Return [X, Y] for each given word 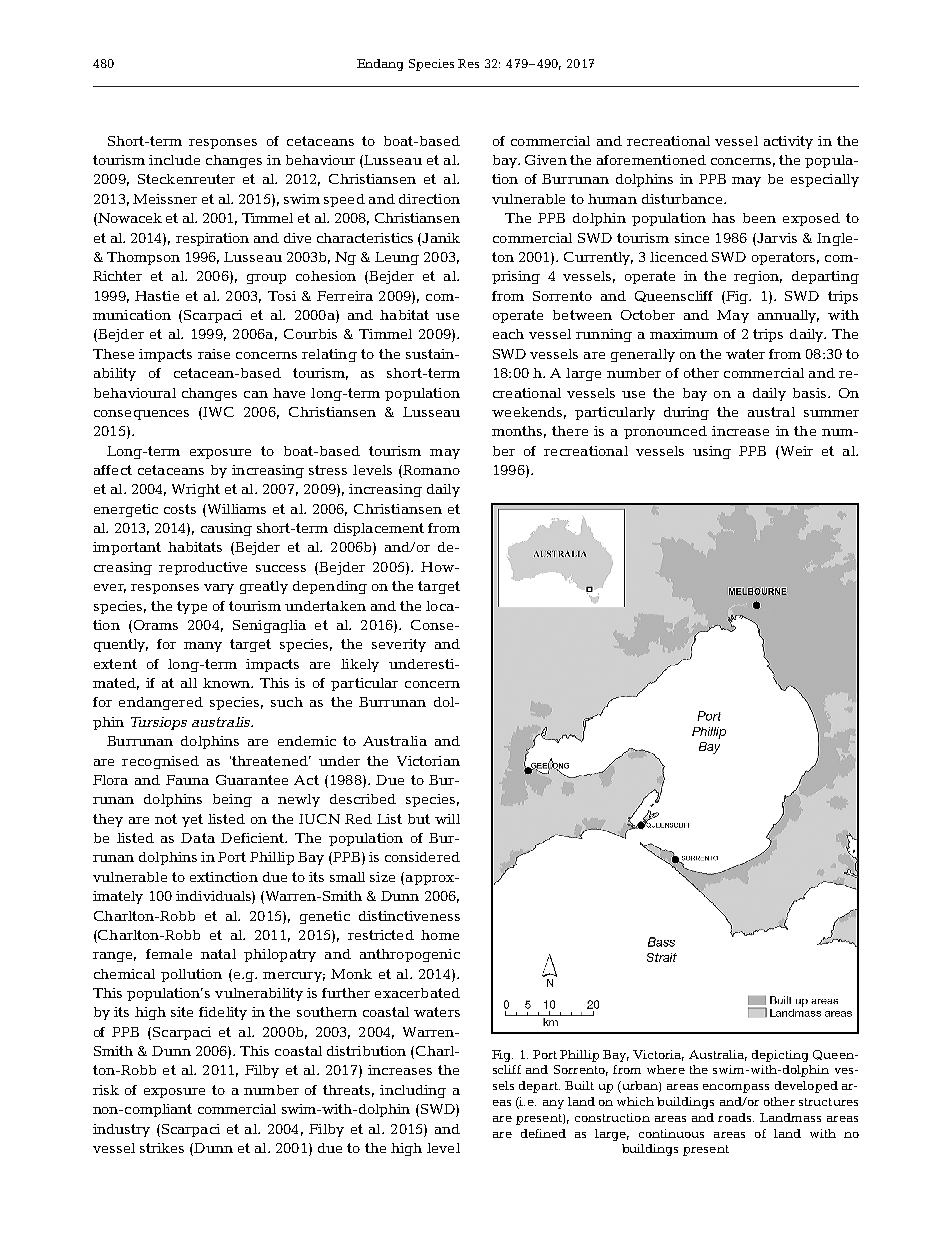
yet [192, 820]
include [174, 160]
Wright [196, 490]
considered [422, 857]
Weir [795, 451]
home [440, 935]
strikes [162, 1148]
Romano [430, 471]
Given [546, 160]
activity [788, 142]
